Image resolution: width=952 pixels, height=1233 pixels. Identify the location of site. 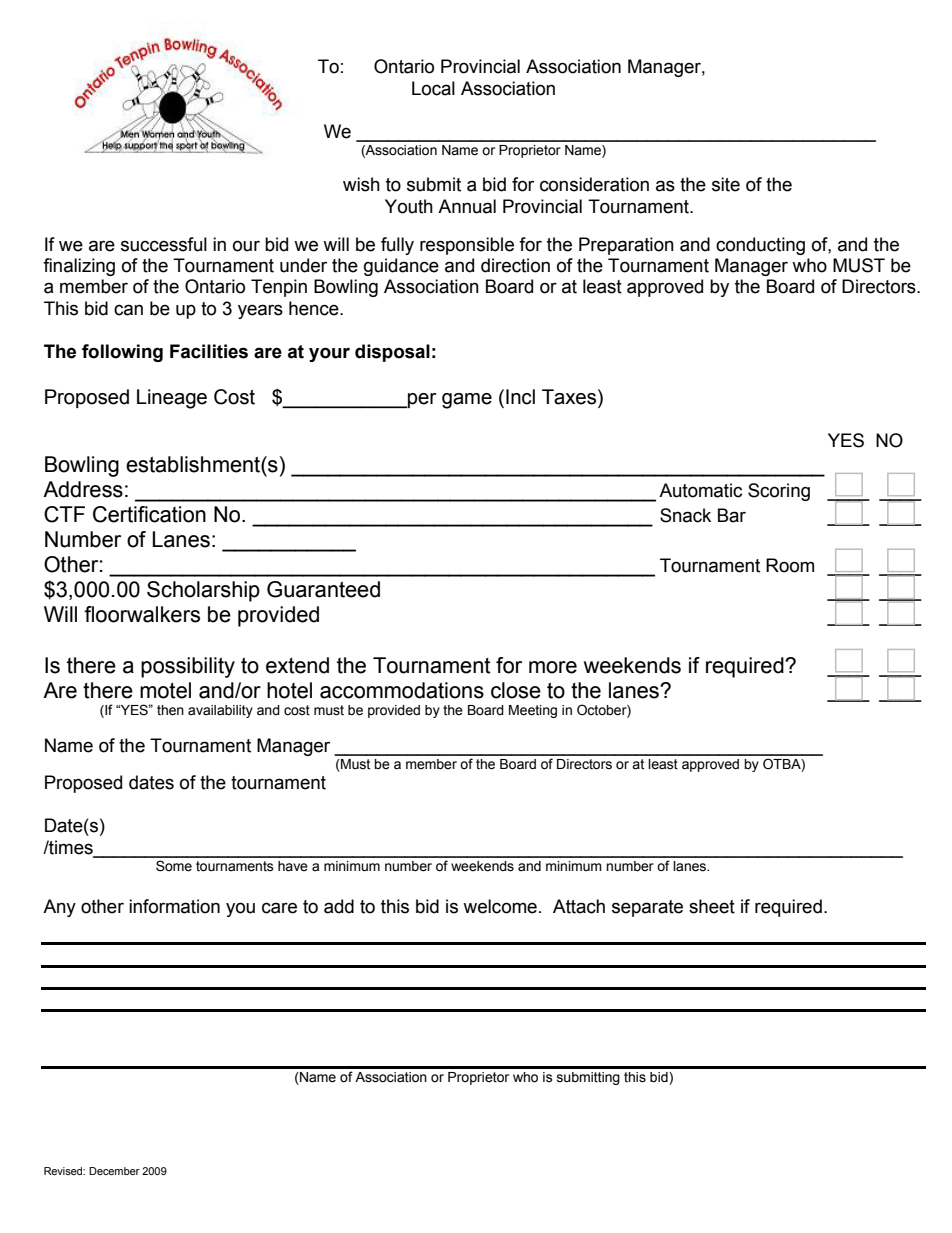
(726, 184).
